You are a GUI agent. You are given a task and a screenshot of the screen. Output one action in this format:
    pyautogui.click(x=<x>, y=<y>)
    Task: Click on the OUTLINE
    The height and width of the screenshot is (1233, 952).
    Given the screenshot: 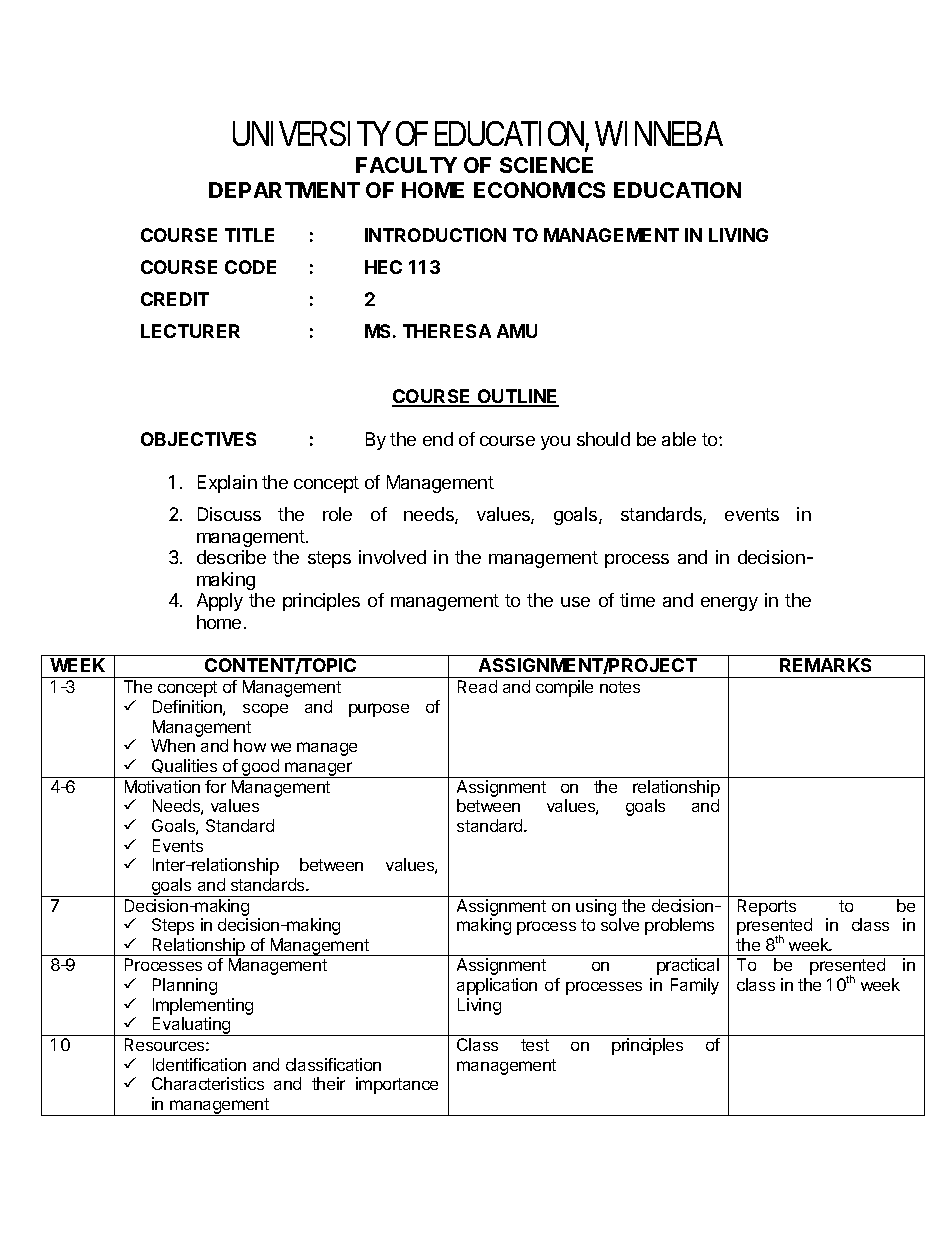 What is the action you would take?
    pyautogui.click(x=517, y=397)
